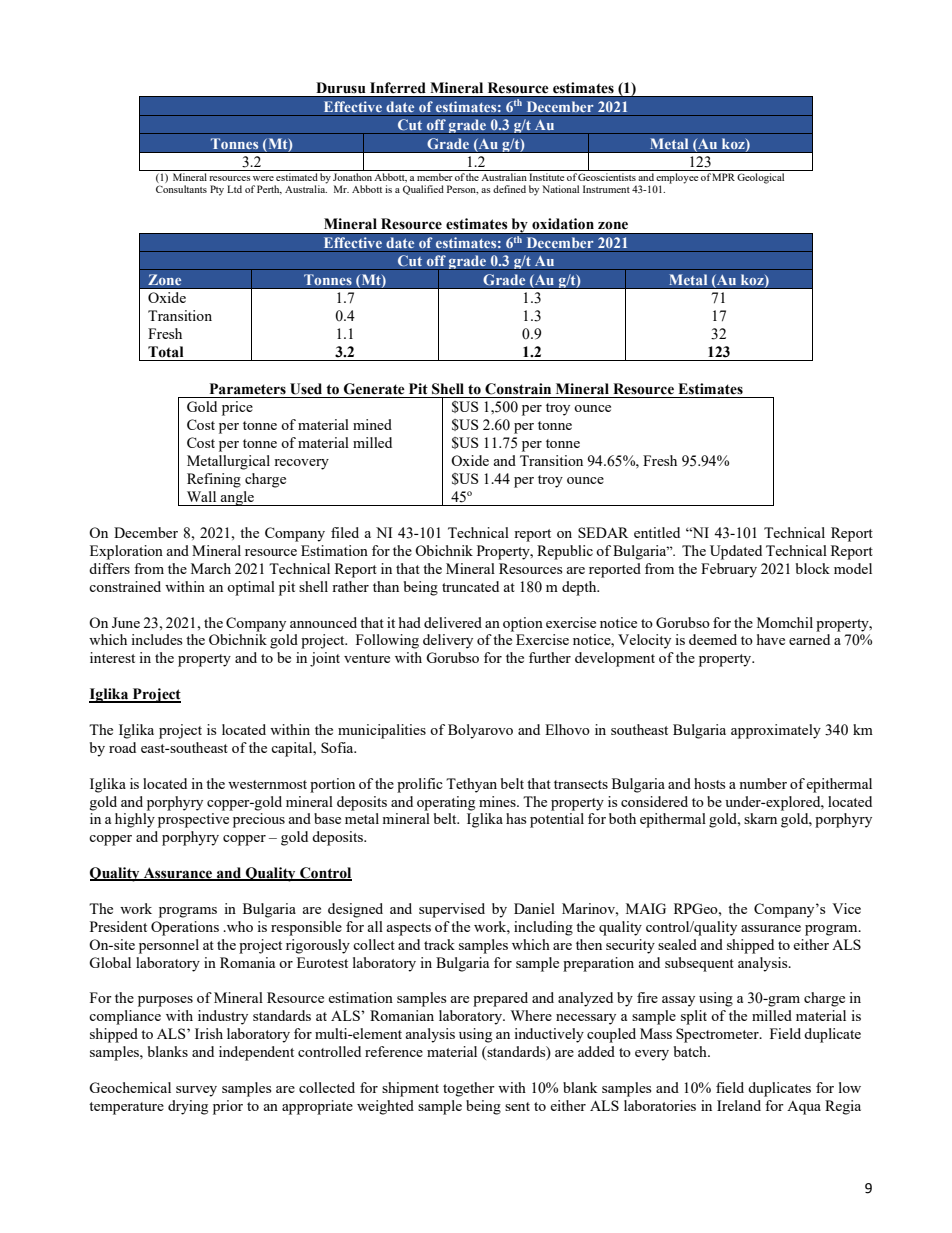  What do you see at coordinates (248, 389) in the screenshot?
I see `Parameters` at bounding box center [248, 389].
